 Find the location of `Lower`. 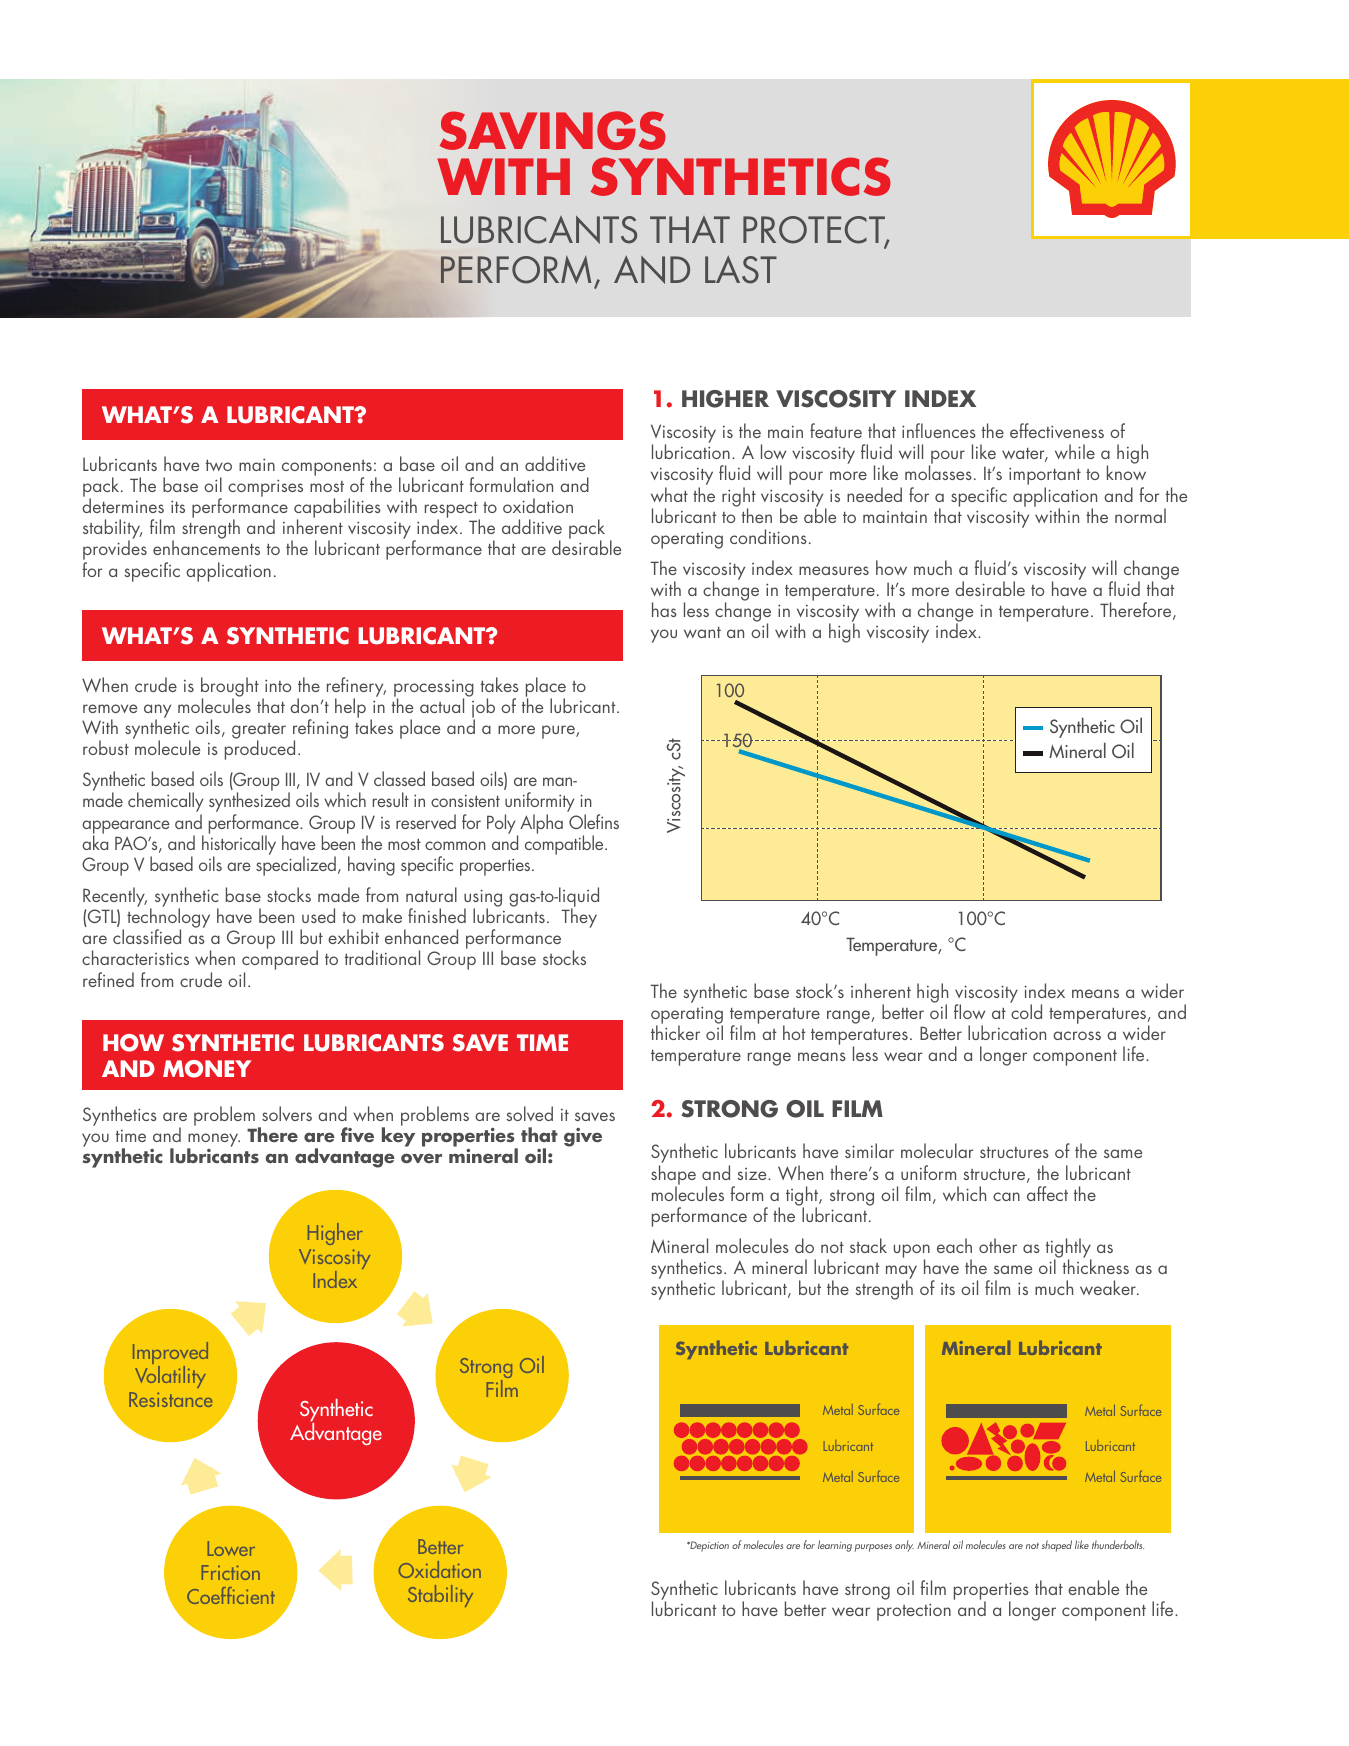

Lower is located at coordinates (231, 1548).
